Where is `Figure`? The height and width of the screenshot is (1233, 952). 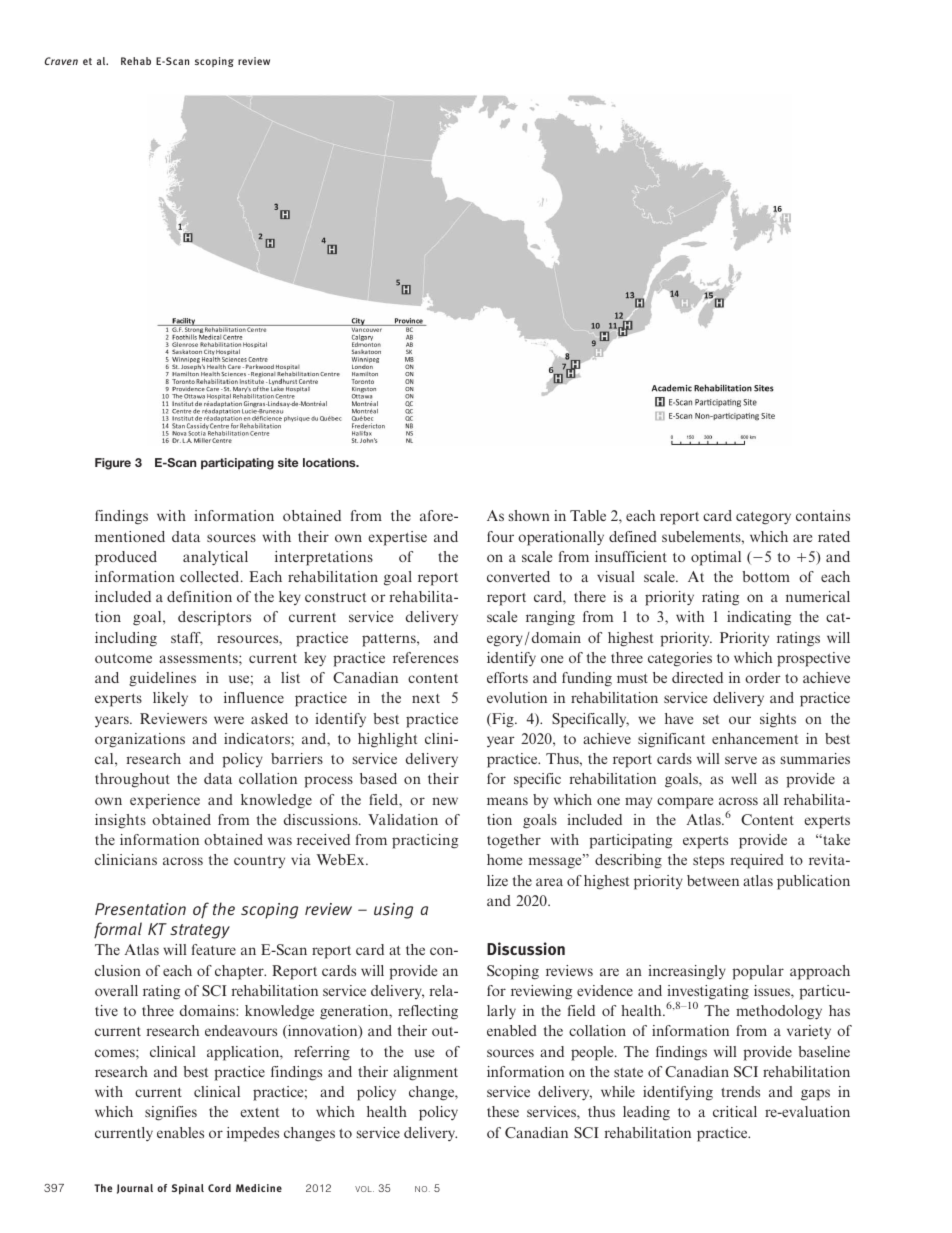
Figure is located at coordinates (113, 464).
